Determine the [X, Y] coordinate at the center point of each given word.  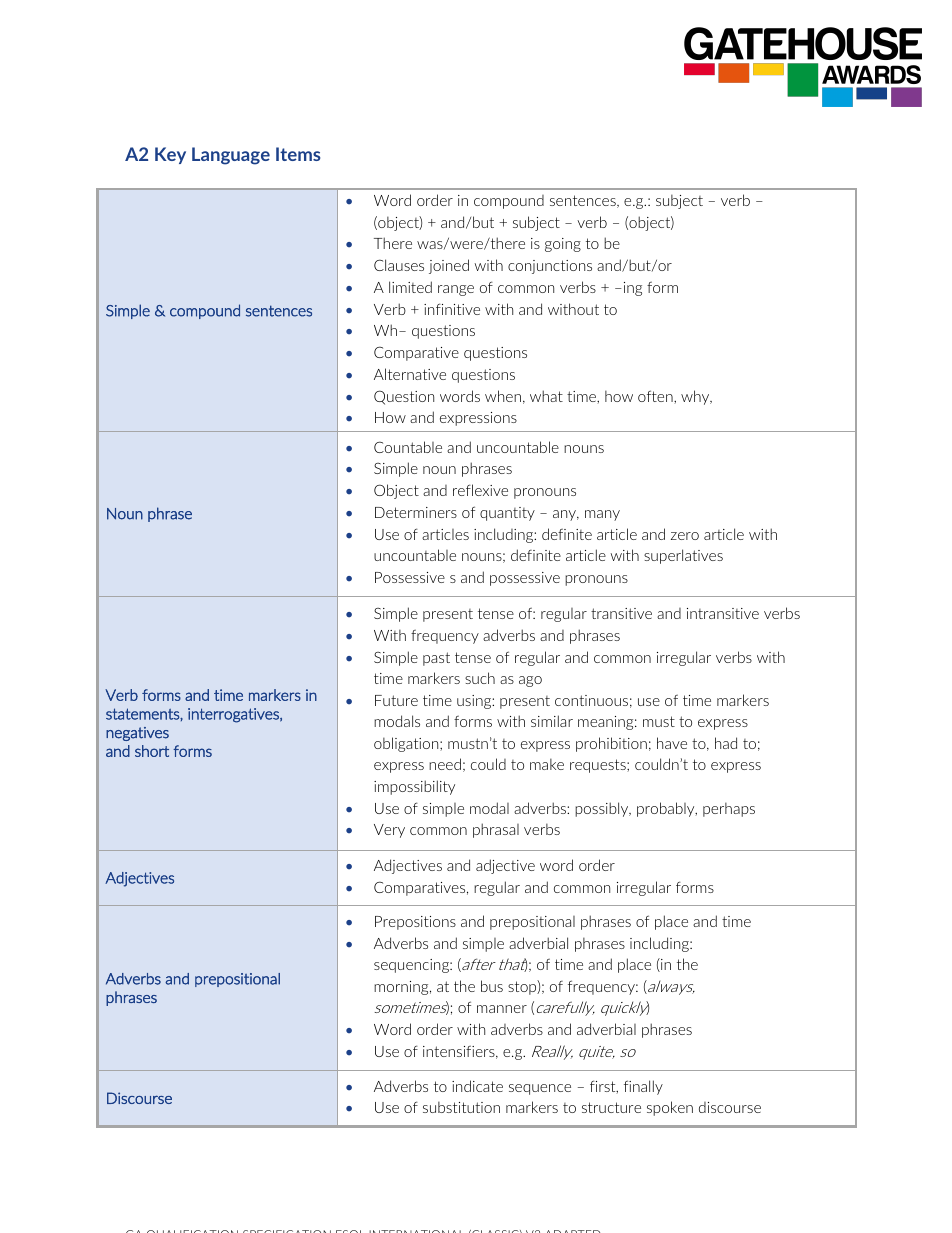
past [436, 659]
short [152, 751]
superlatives [683, 556]
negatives [137, 734]
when [503, 396]
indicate [477, 1086]
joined [449, 266]
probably [667, 809]
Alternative [410, 374]
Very [389, 831]
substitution [461, 1107]
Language [231, 156]
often [656, 397]
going [563, 245]
